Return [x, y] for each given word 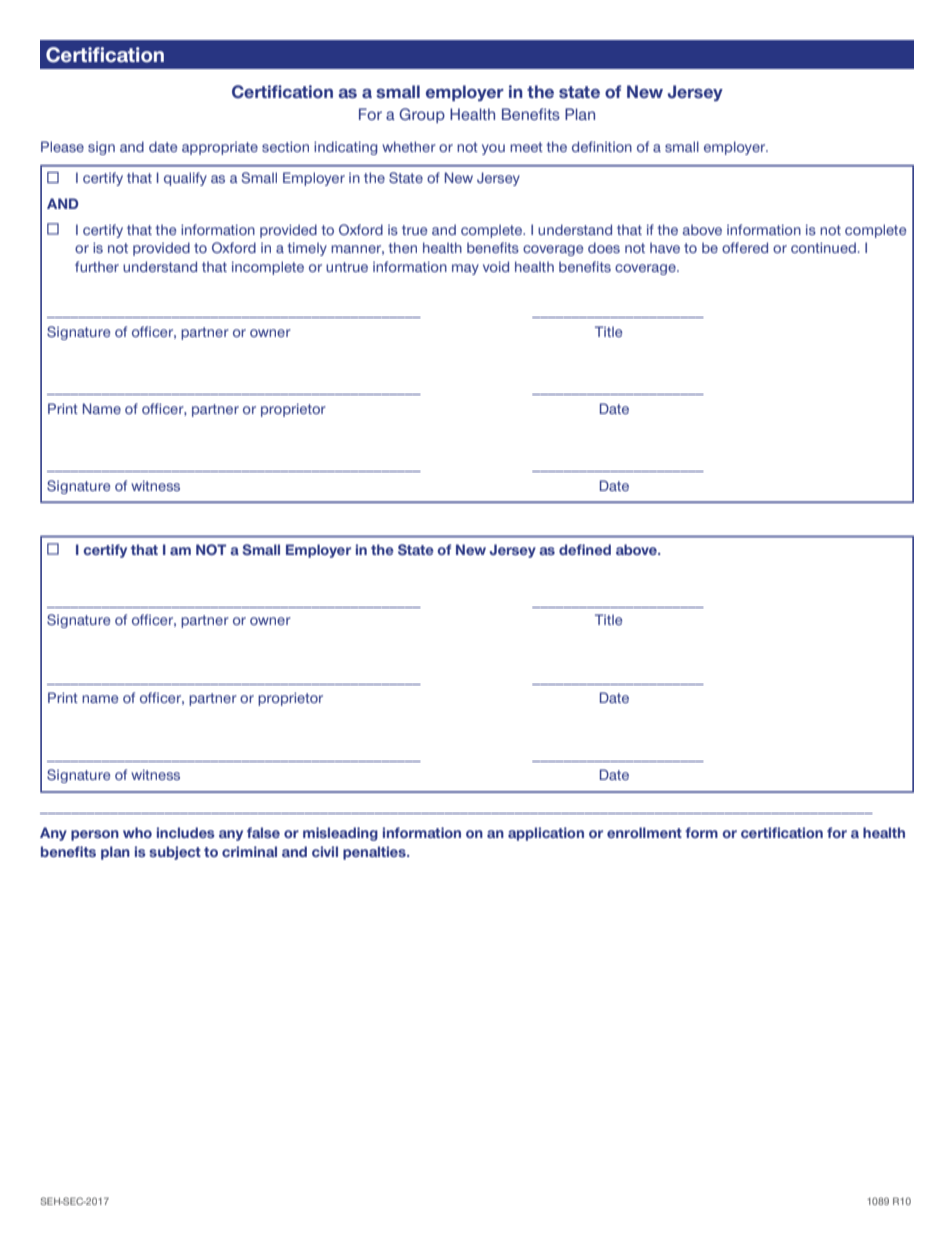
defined [585, 549]
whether [409, 146]
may [465, 269]
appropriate [220, 148]
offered [745, 247]
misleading [340, 834]
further [97, 266]
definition [602, 146]
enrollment [644, 832]
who [137, 832]
